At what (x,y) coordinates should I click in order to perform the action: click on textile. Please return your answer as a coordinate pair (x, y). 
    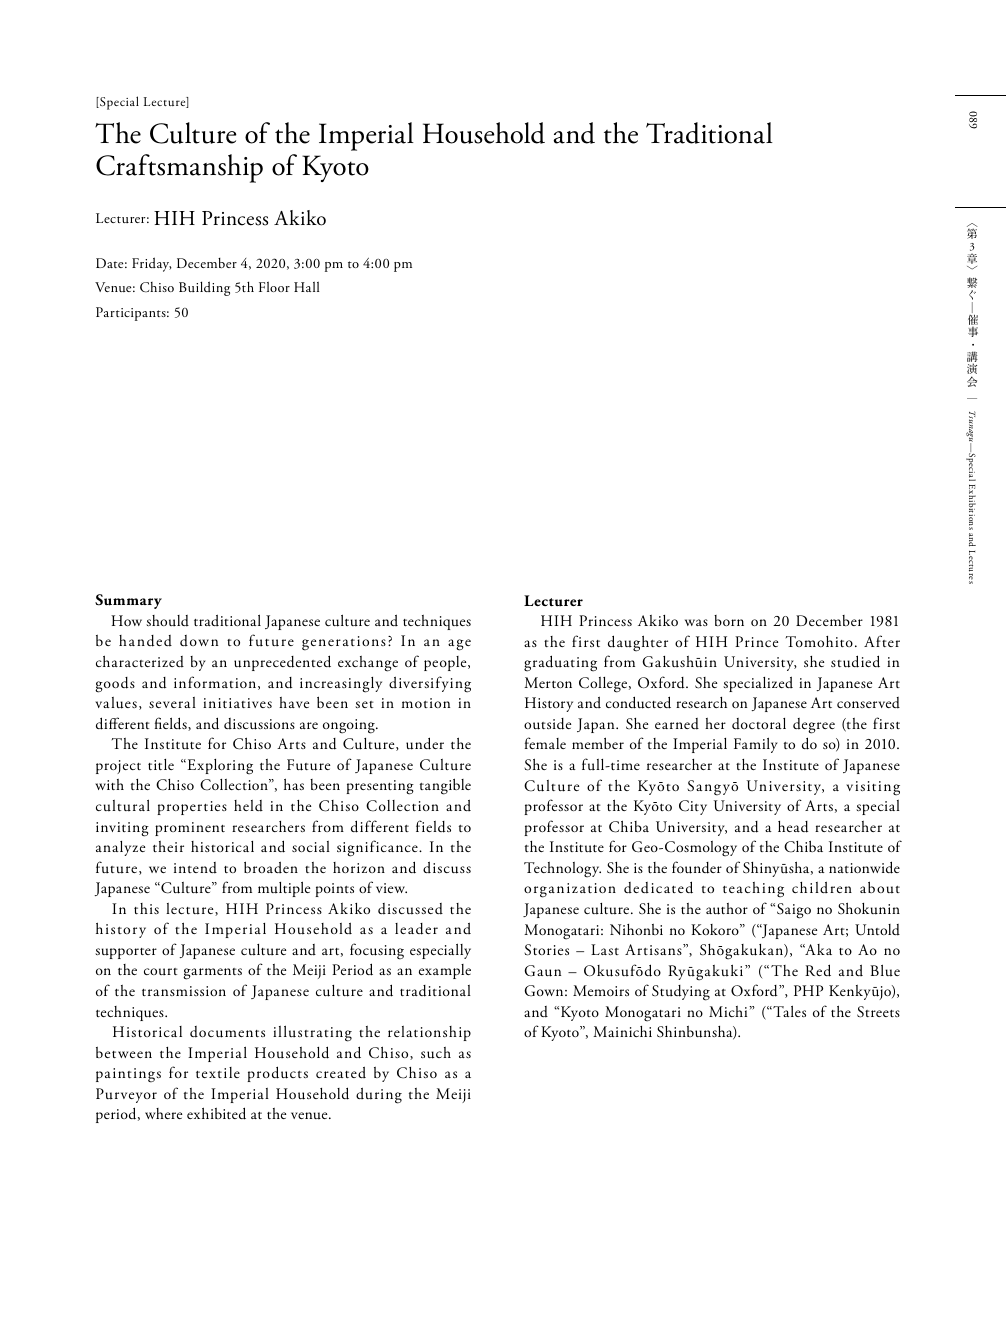
    Looking at the image, I should click on (218, 1072).
